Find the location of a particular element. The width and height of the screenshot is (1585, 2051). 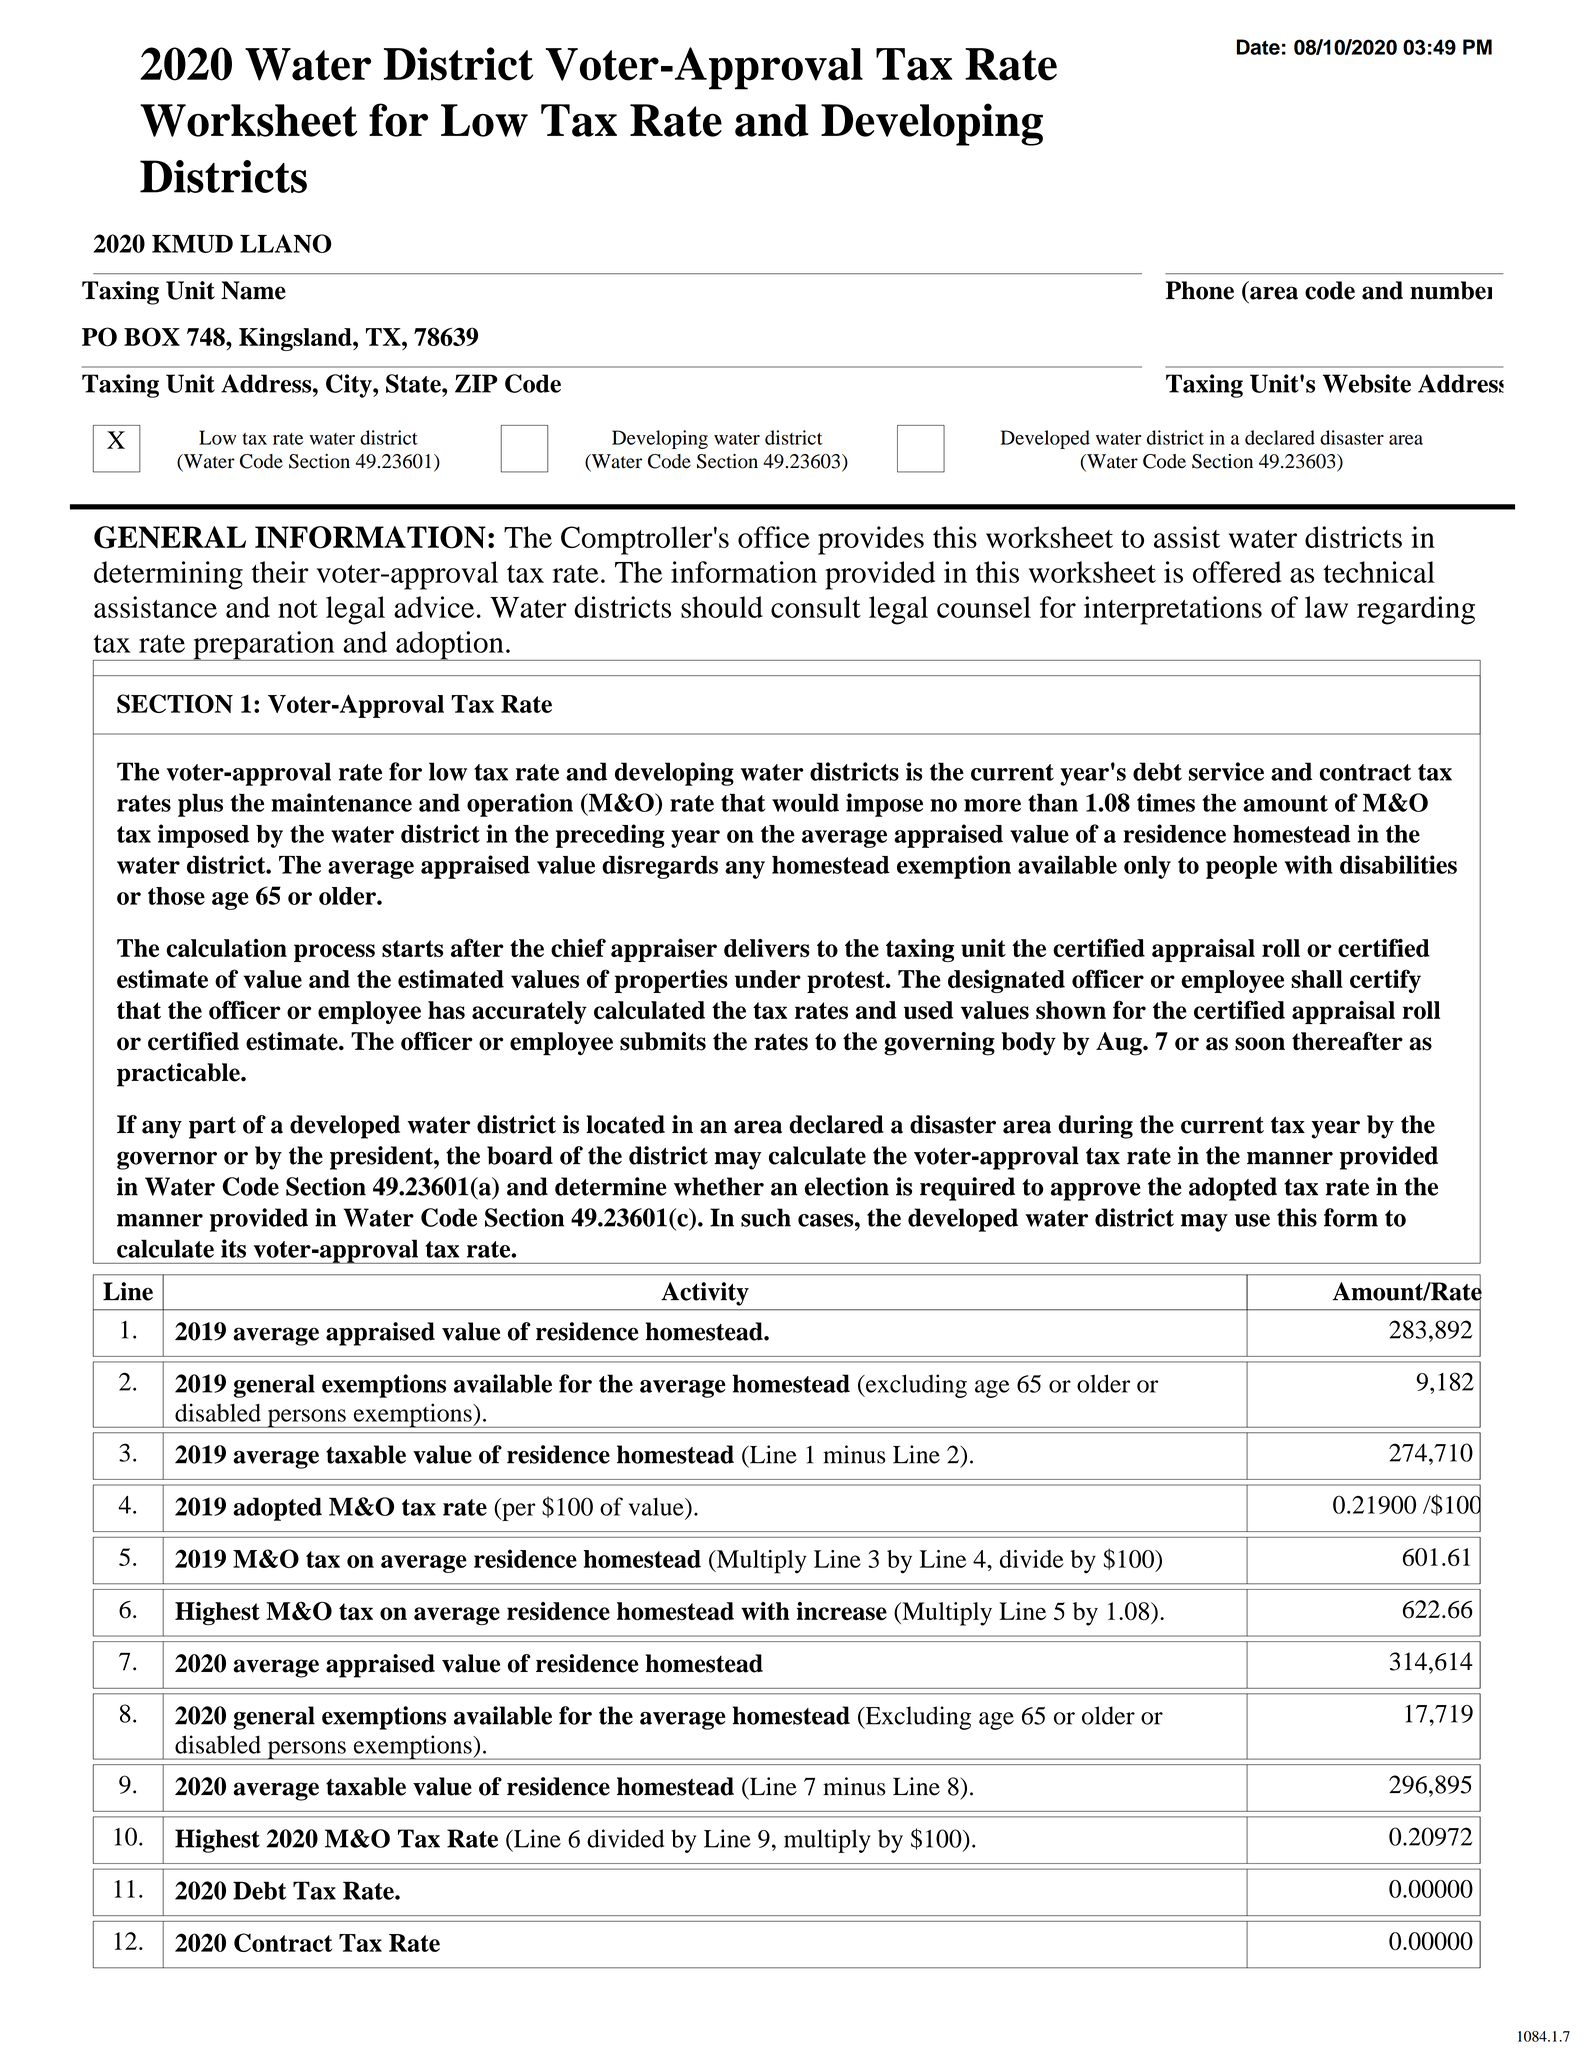

approve is located at coordinates (1096, 1192).
